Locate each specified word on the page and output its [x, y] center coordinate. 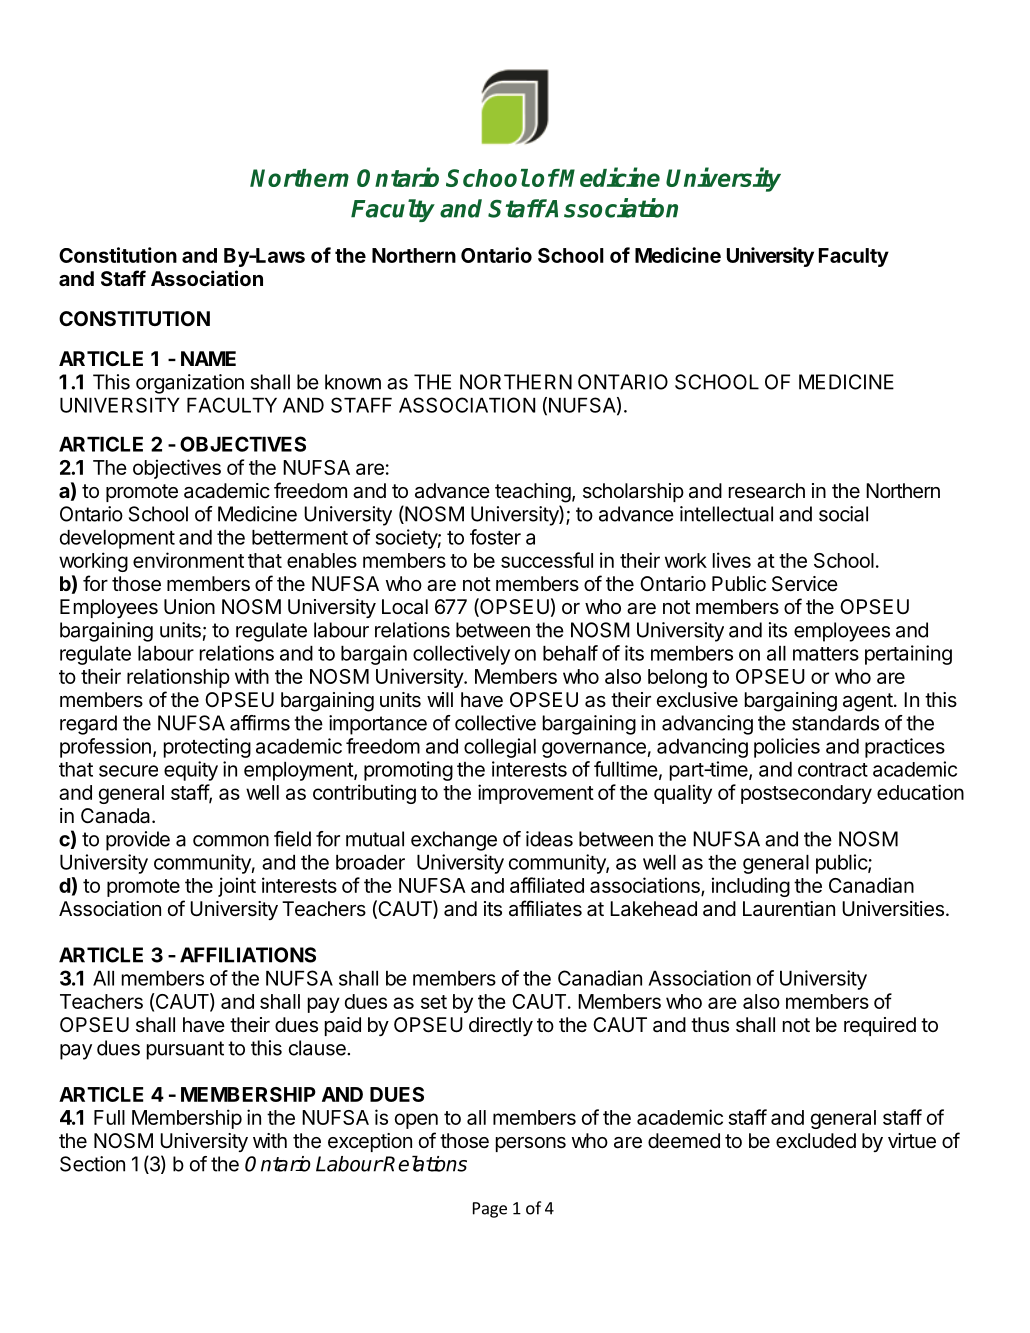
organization [190, 384]
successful [547, 560]
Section [92, 1164]
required [880, 1026]
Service [805, 584]
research [767, 491]
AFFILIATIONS [248, 955]
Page [490, 1210]
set [434, 1002]
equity [191, 771]
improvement [536, 794]
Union [189, 606]
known [353, 382]
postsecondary [806, 794]
